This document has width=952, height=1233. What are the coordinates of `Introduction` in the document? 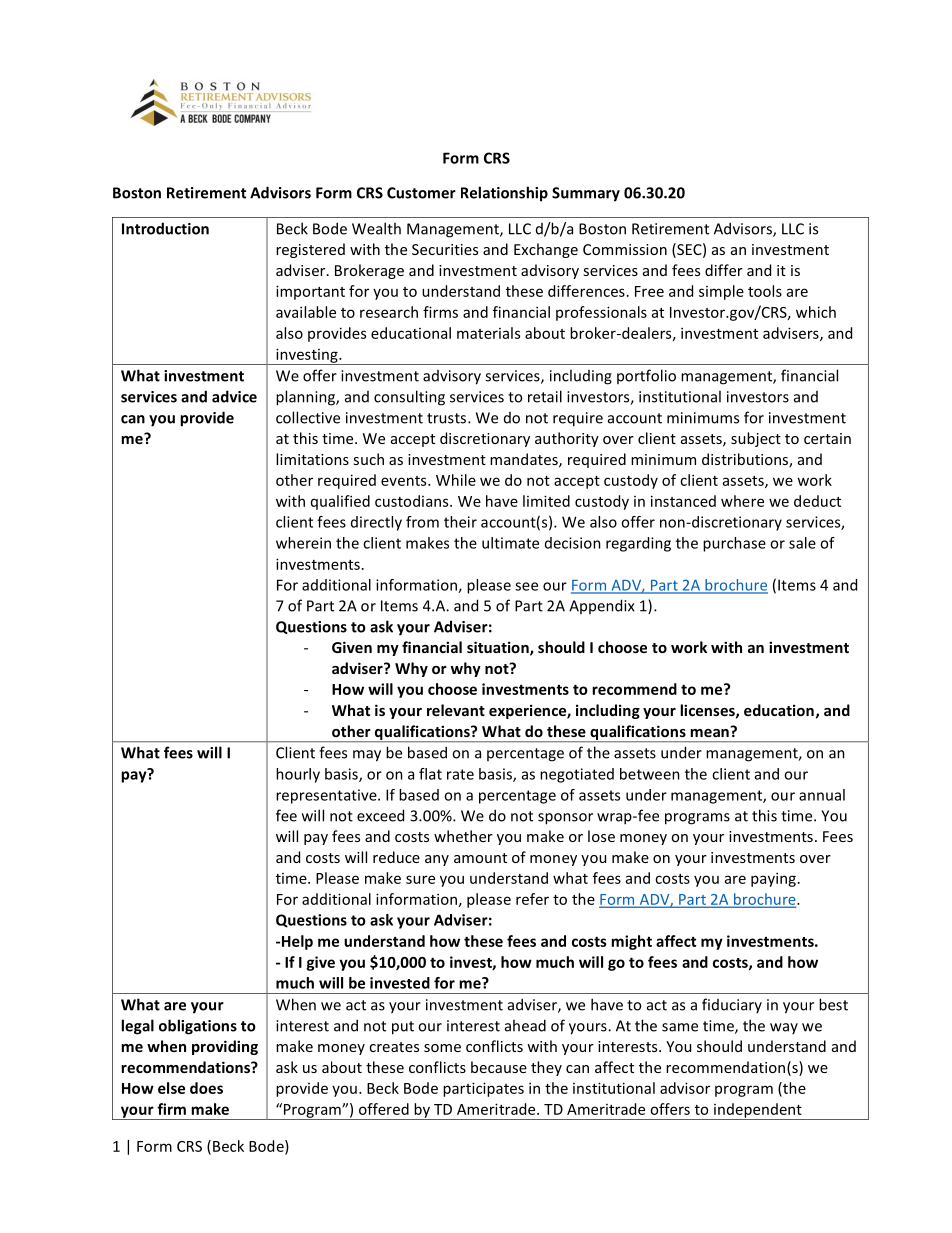 It's located at (165, 228).
